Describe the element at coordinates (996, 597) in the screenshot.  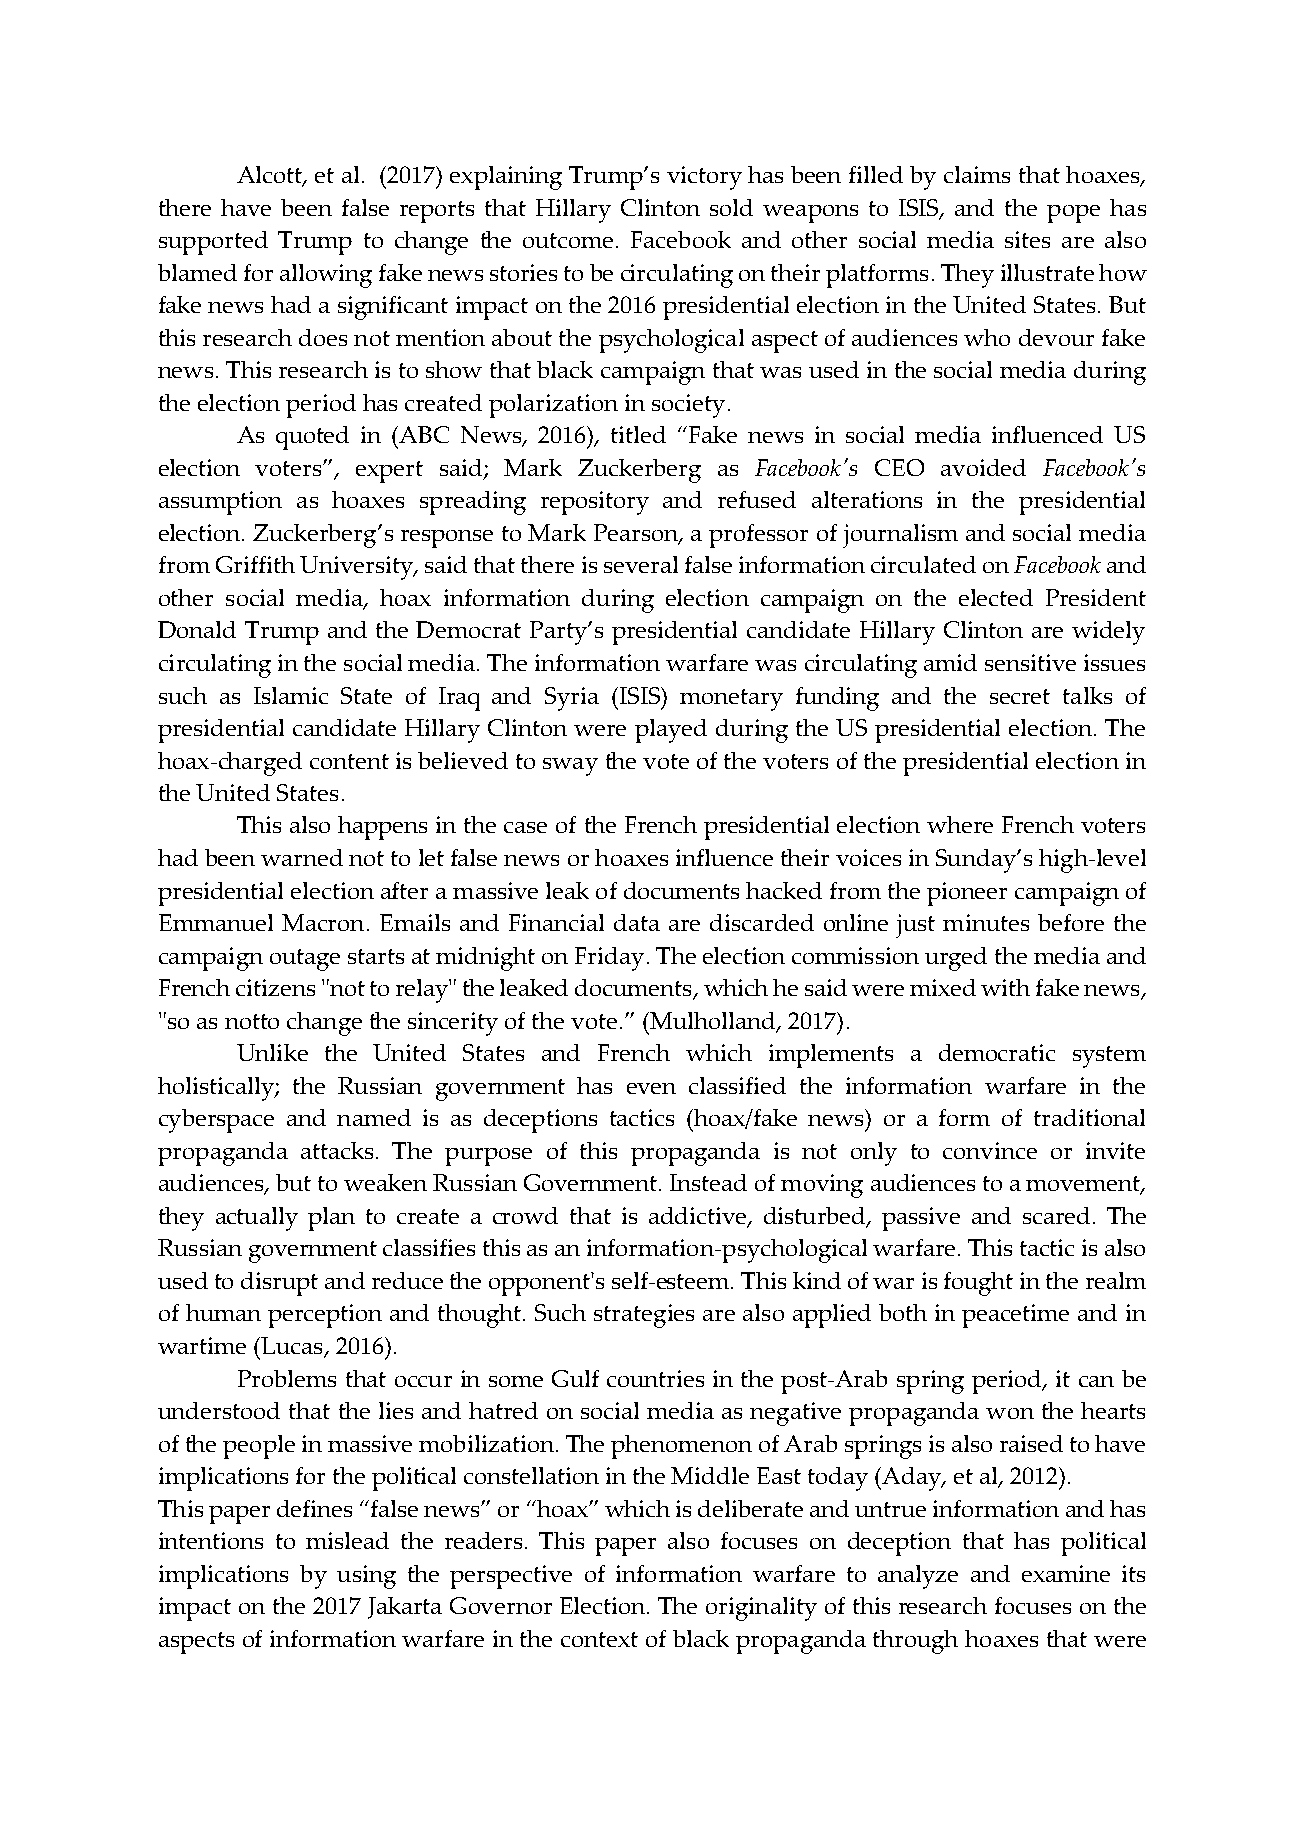
I see `elected` at that location.
